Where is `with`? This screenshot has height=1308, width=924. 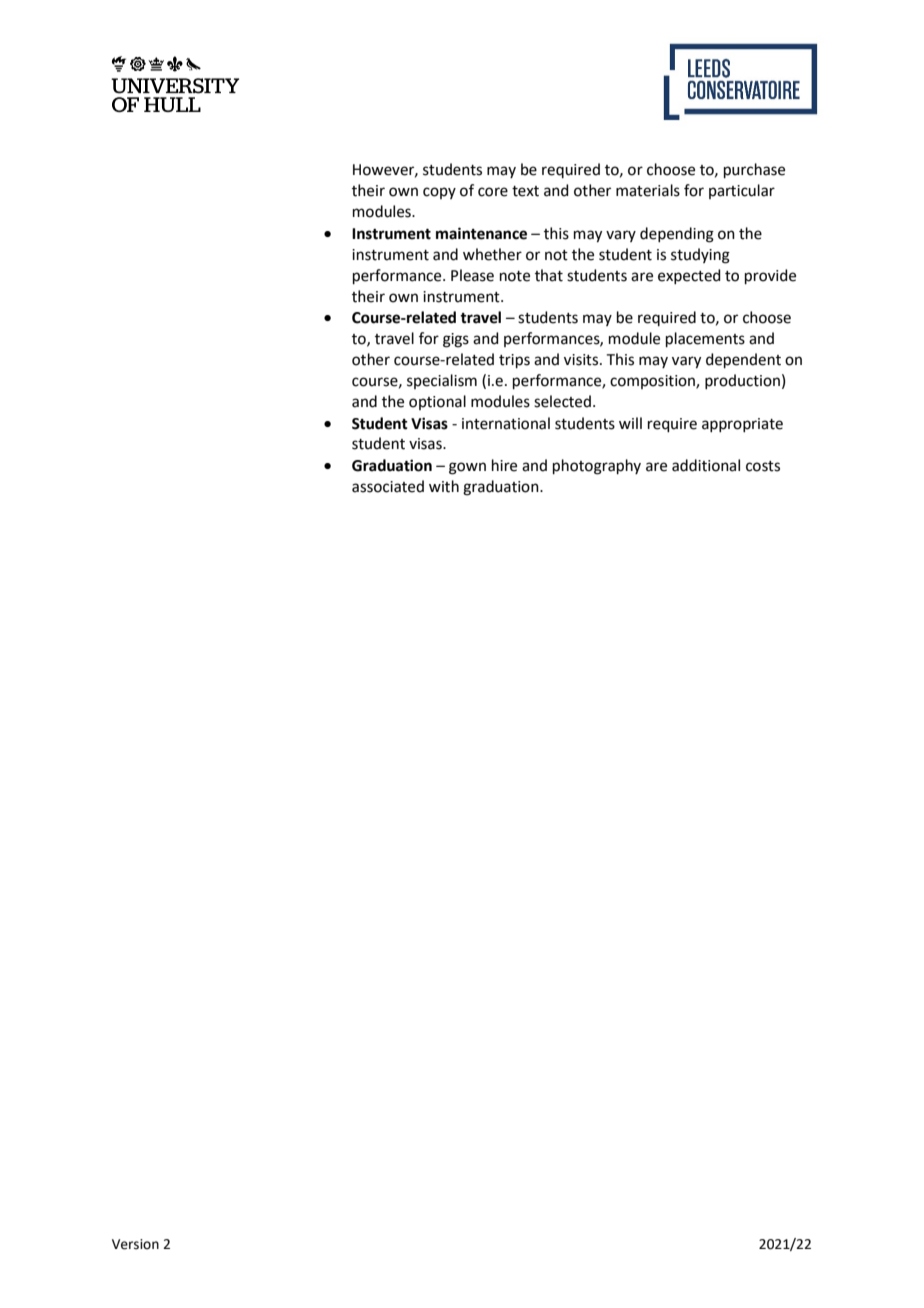 with is located at coordinates (444, 486).
